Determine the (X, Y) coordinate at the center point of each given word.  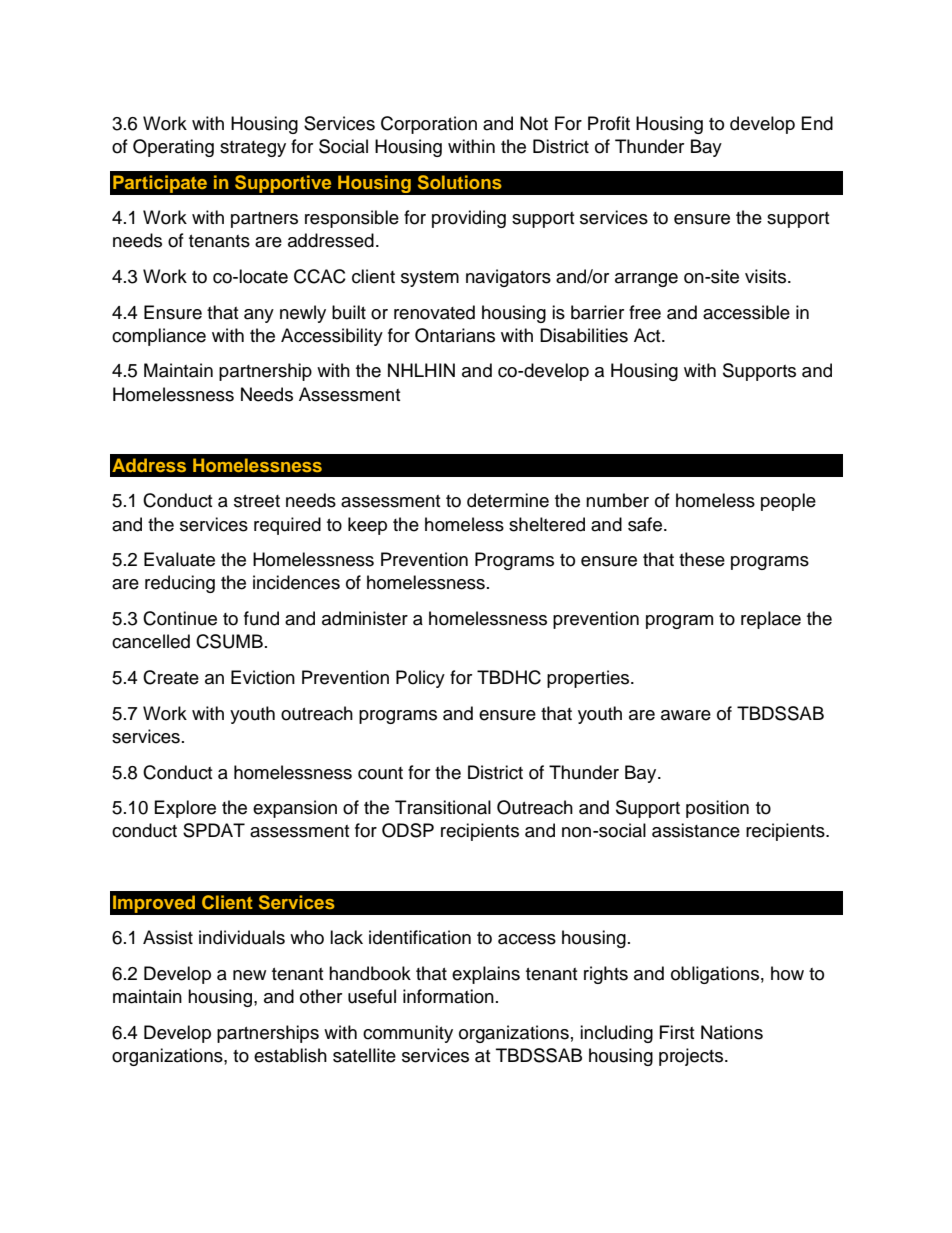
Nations (732, 1032)
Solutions (460, 182)
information (448, 996)
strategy (253, 149)
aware (686, 715)
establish (290, 1055)
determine (508, 500)
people (788, 502)
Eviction (263, 677)
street (257, 501)
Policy (420, 679)
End (817, 123)
